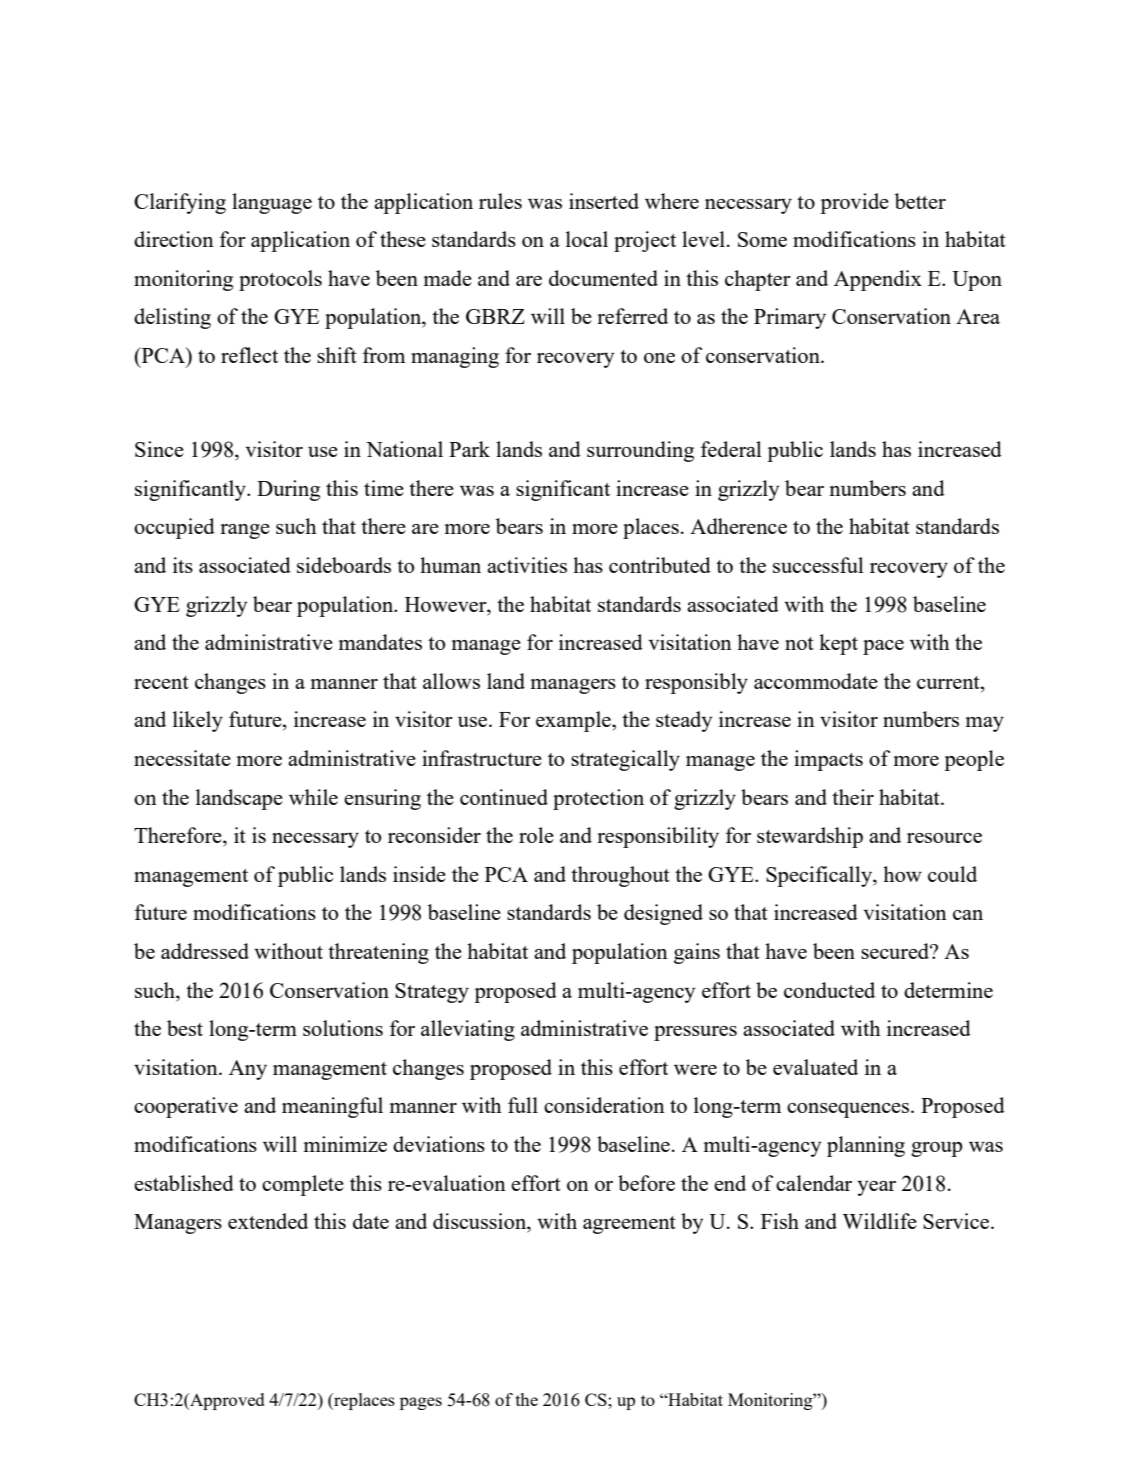  I want to click on protection, so click(598, 799).
